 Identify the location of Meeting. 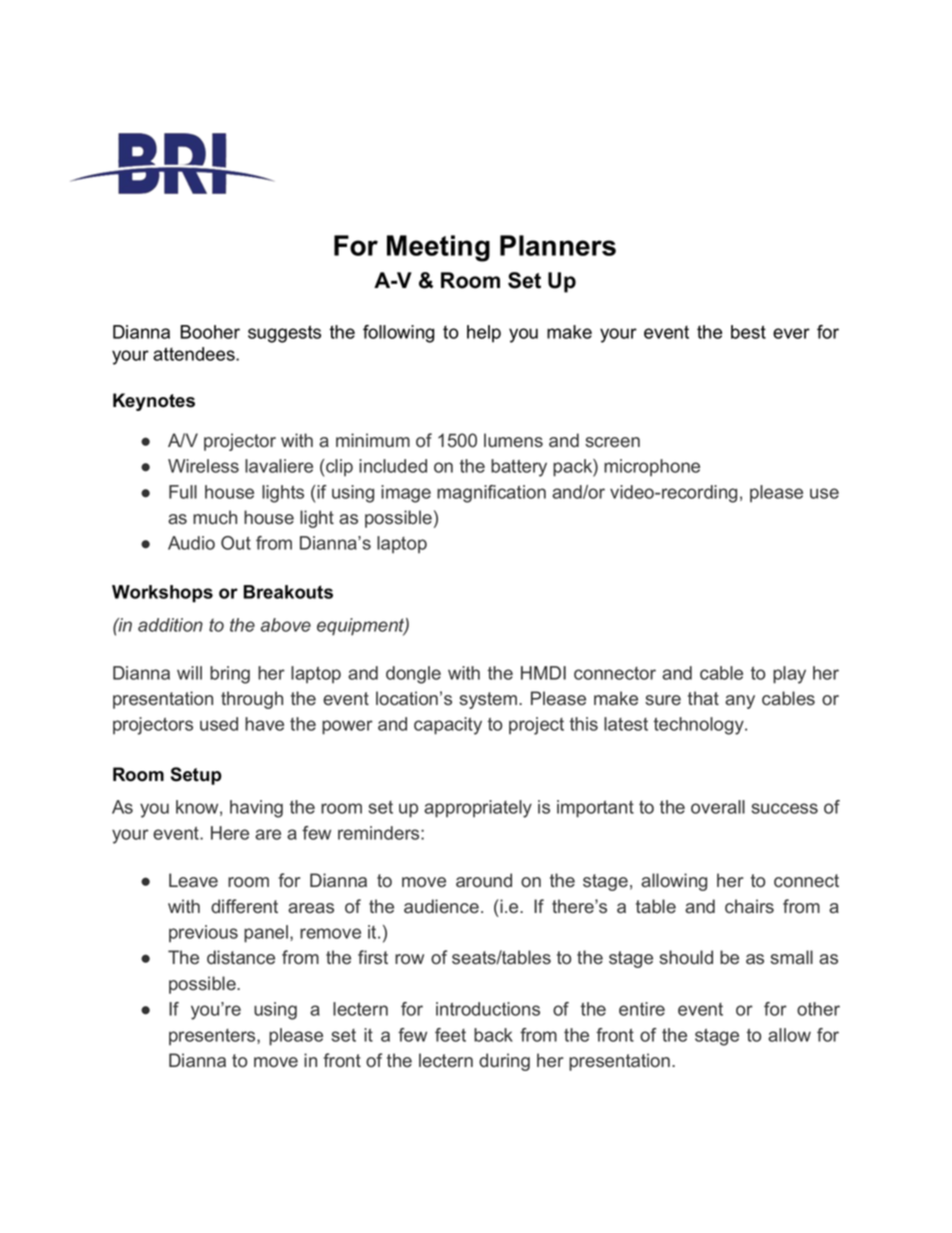
(438, 248).
